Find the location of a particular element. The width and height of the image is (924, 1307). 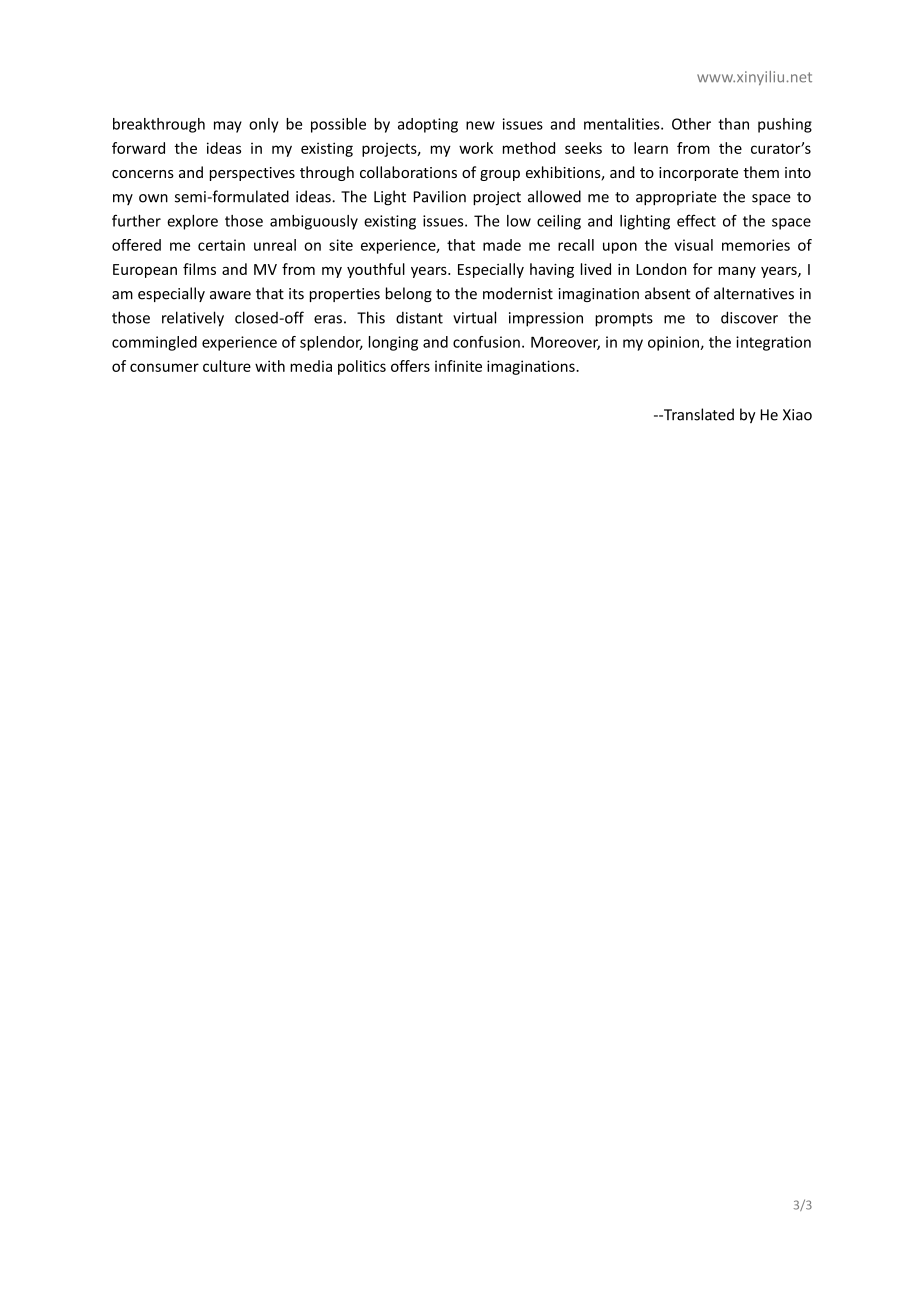

Translated is located at coordinates (697, 414).
